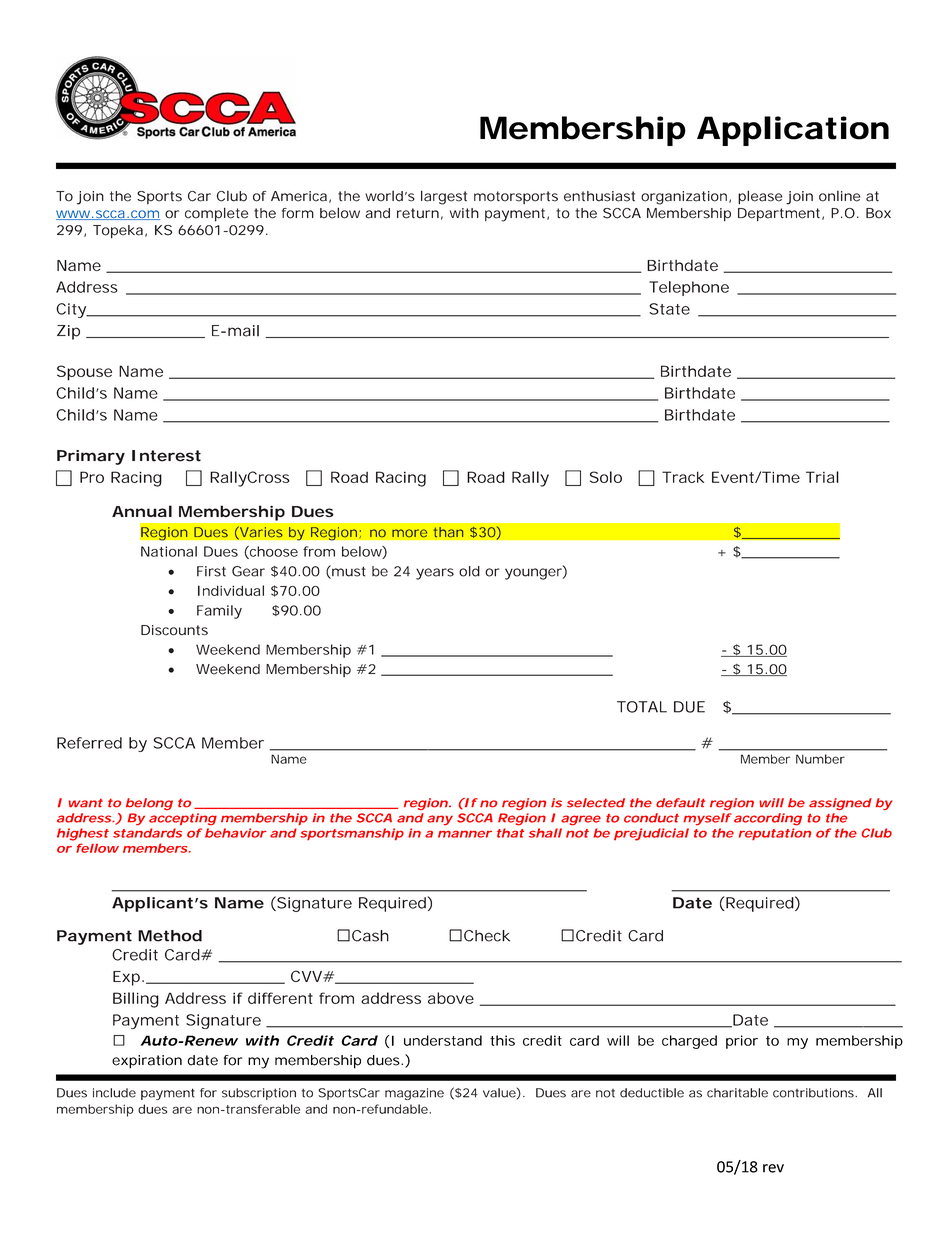 The image size is (952, 1233). Describe the element at coordinates (147, 833) in the image. I see `standards` at that location.
